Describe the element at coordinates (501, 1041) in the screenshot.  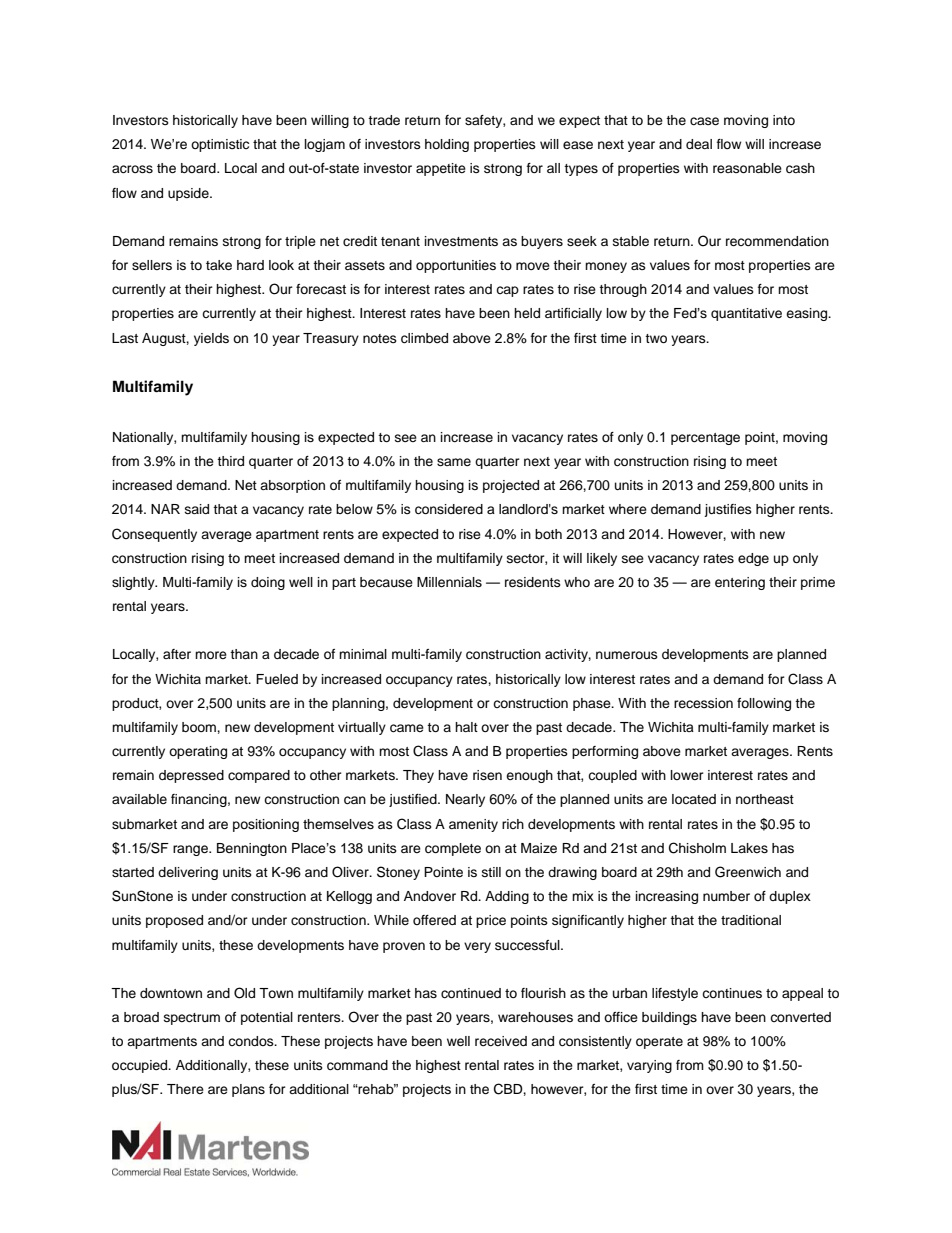
I see `received` at that location.
